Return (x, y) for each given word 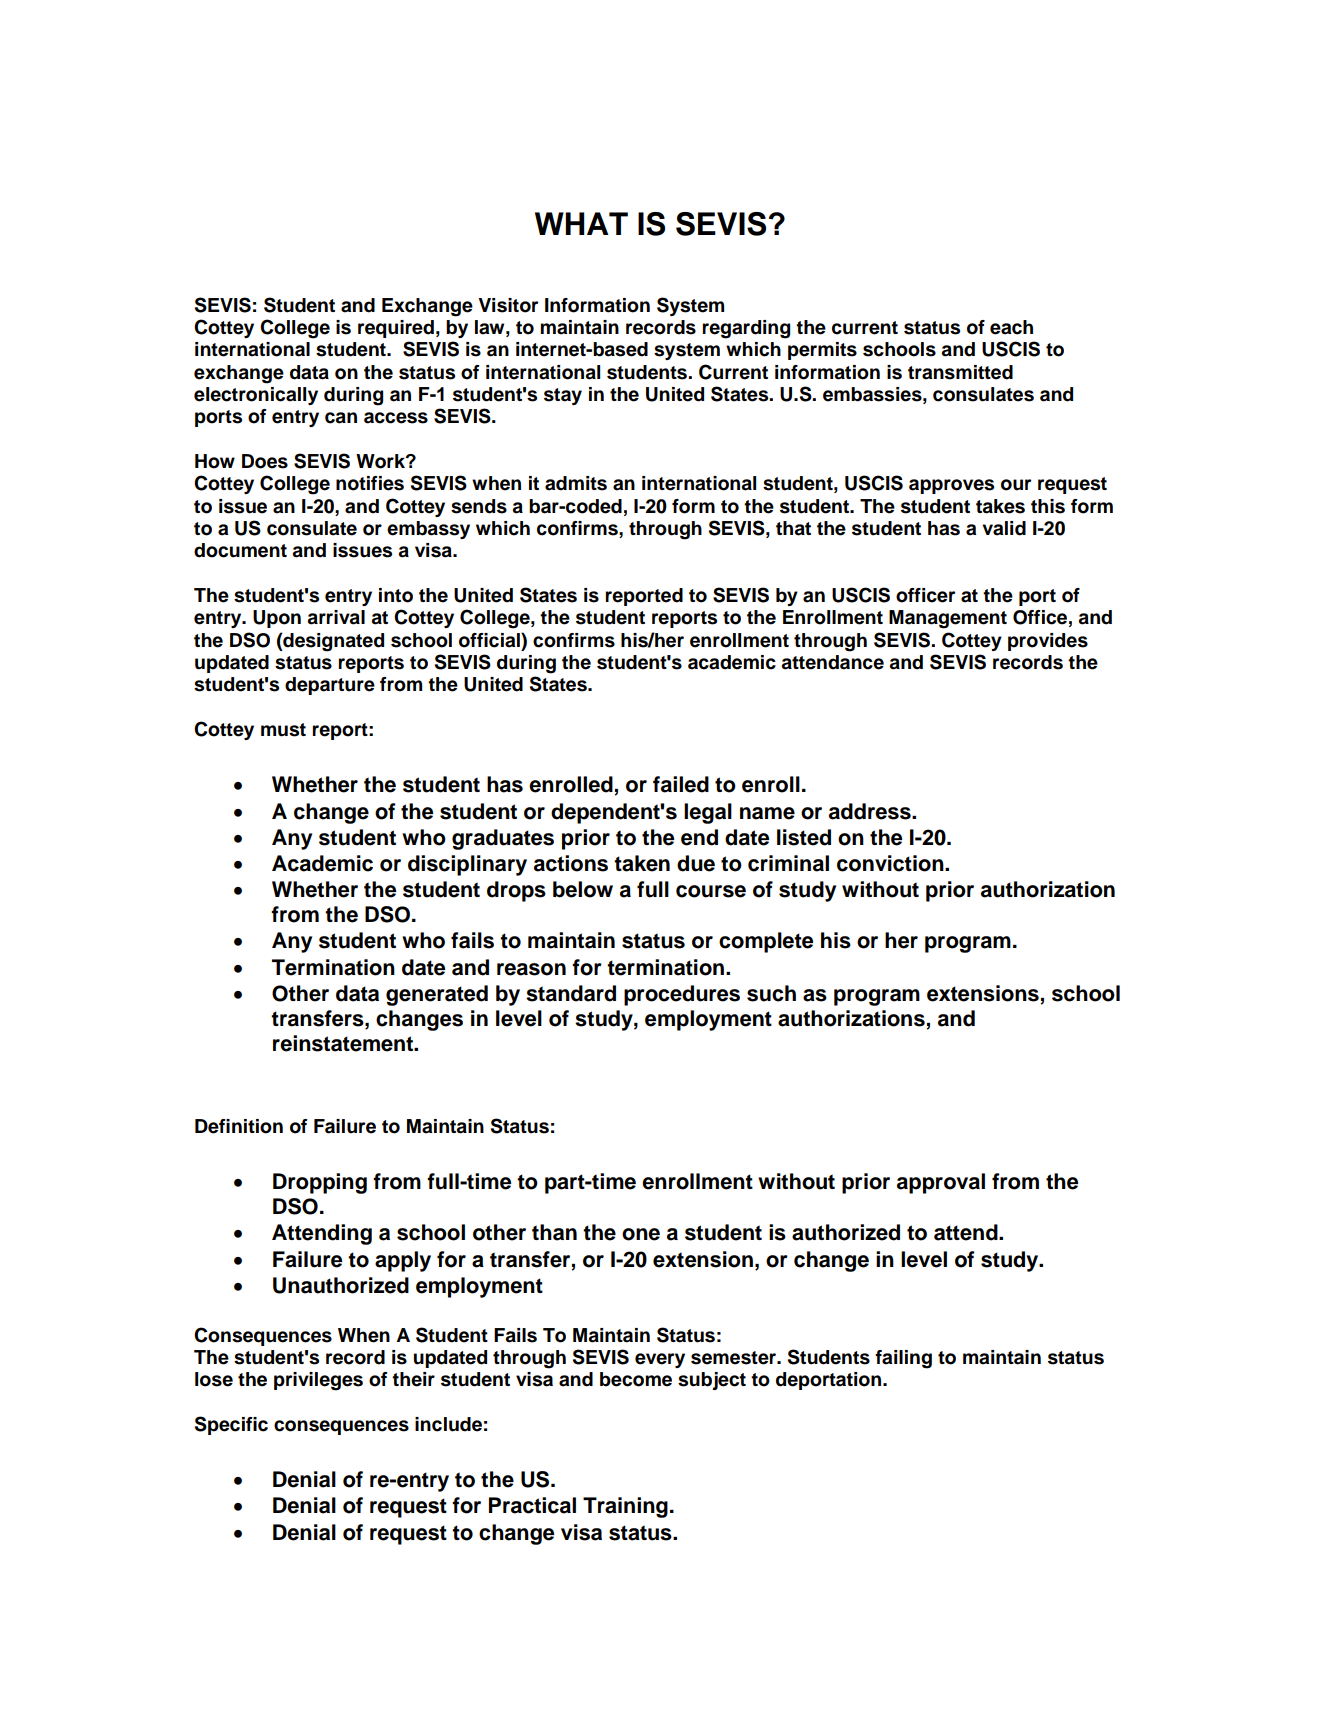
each (1011, 327)
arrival (336, 617)
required (396, 329)
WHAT (581, 223)
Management (948, 619)
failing (903, 1359)
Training (625, 1507)
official (490, 640)
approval (941, 1183)
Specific (231, 1425)
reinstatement (344, 1043)
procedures (682, 995)
